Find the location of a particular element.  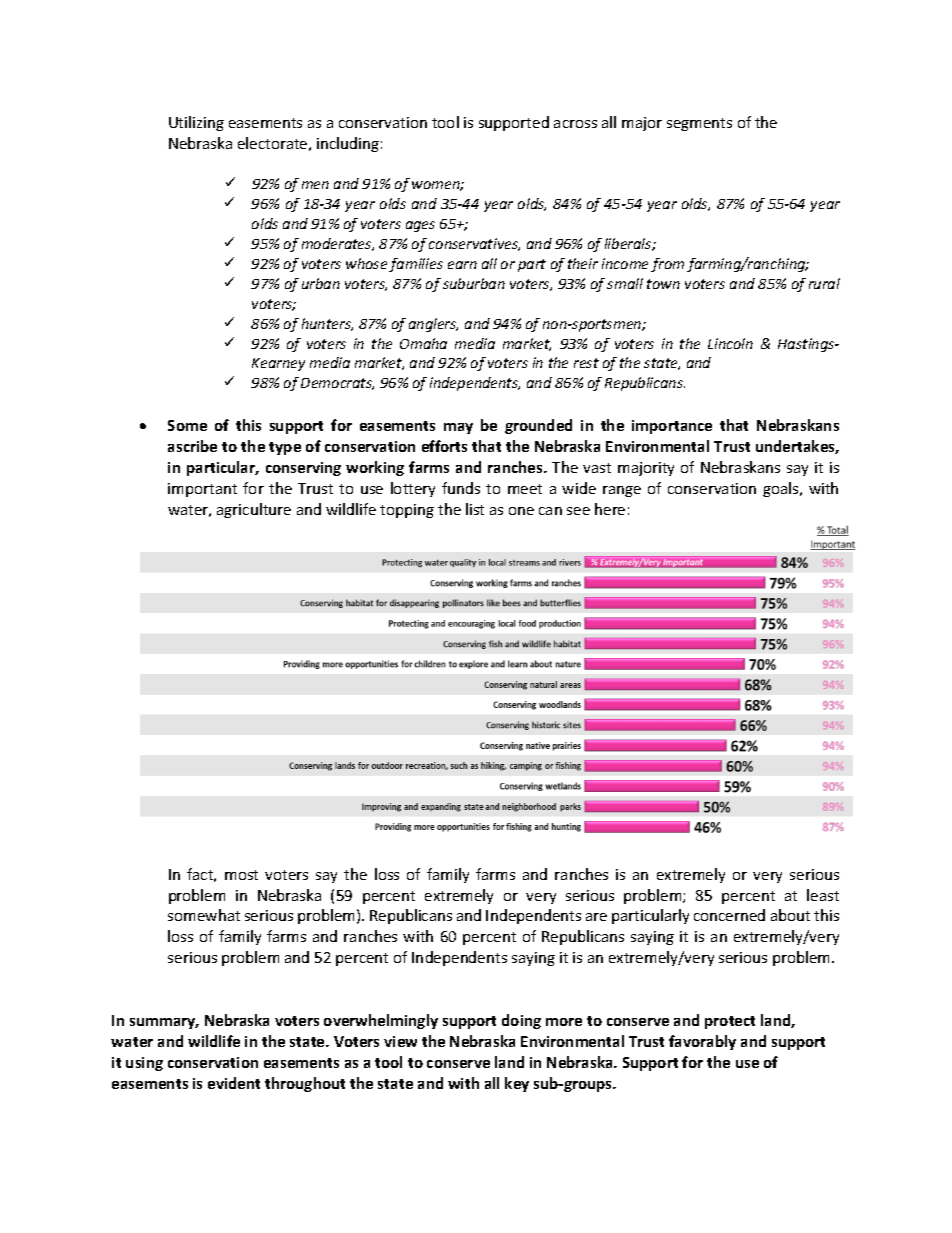

across is located at coordinates (575, 124).
